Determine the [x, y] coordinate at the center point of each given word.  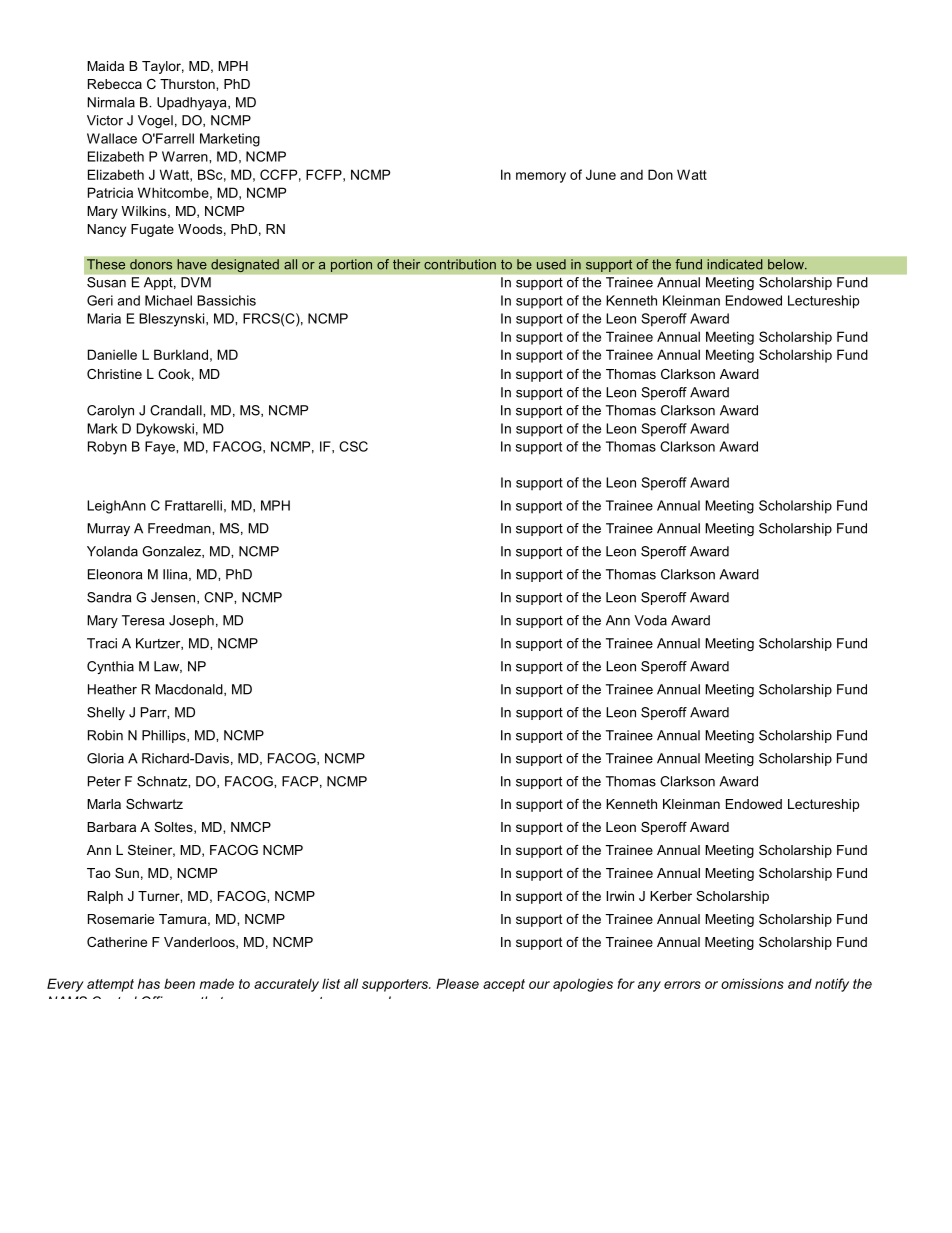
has [149, 983]
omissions [752, 983]
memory [541, 177]
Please [457, 983]
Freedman [180, 528]
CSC [353, 446]
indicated [735, 264]
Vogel [155, 121]
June [601, 174]
